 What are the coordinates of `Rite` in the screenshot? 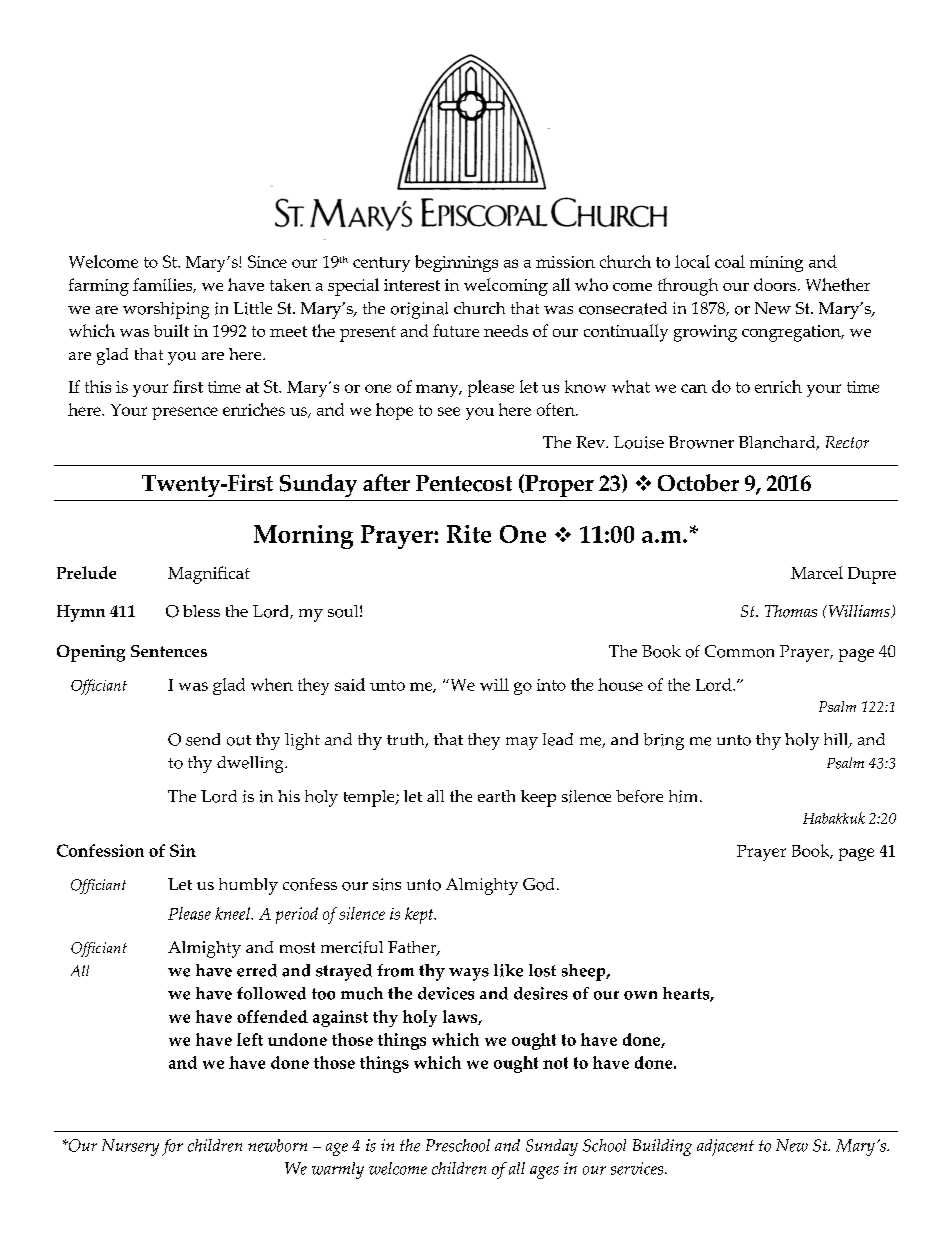 It's located at (469, 534).
